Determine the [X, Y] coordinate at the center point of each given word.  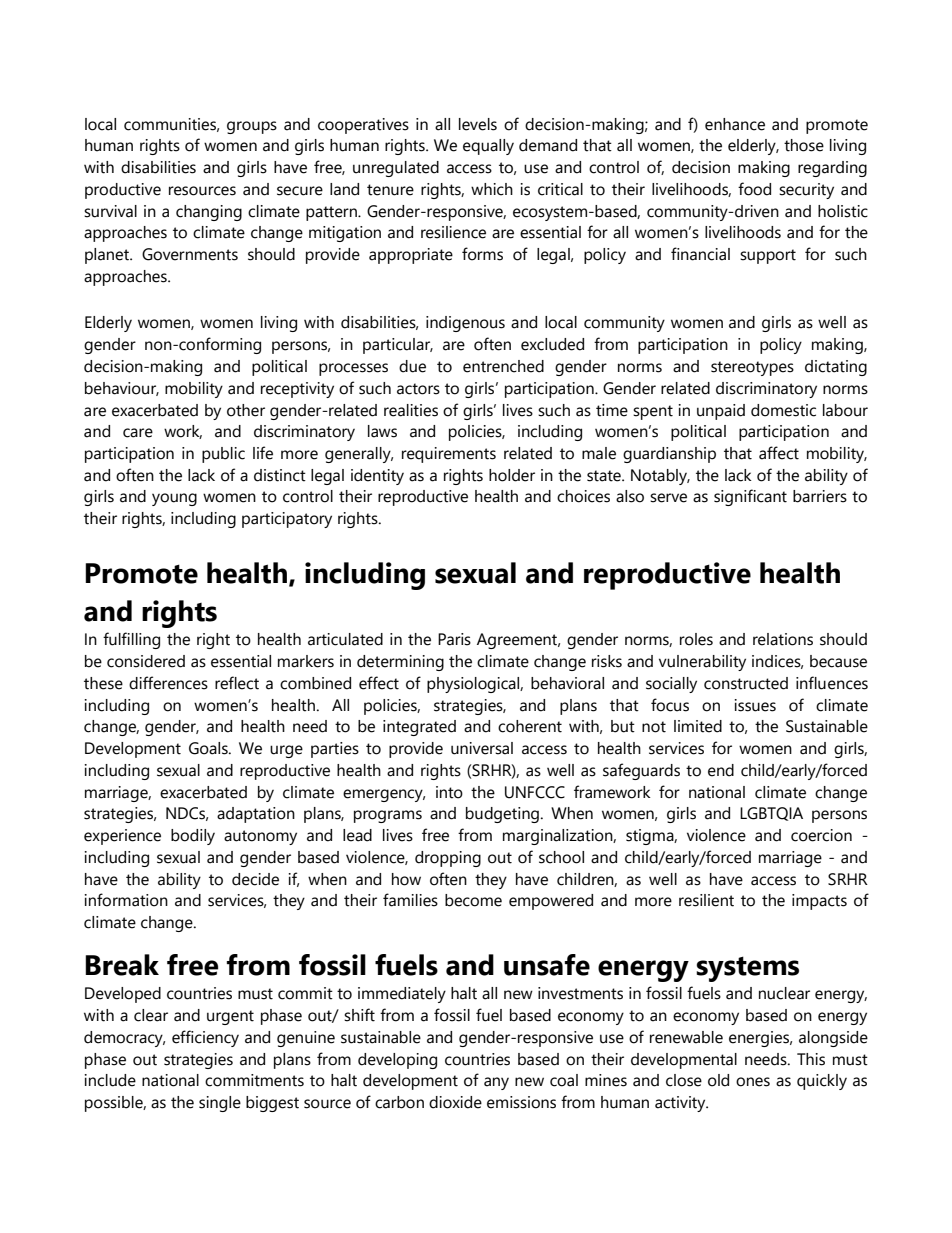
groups [252, 127]
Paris [454, 639]
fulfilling [131, 640]
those [804, 145]
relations [783, 639]
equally [488, 147]
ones [753, 1082]
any [496, 1083]
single [220, 1104]
